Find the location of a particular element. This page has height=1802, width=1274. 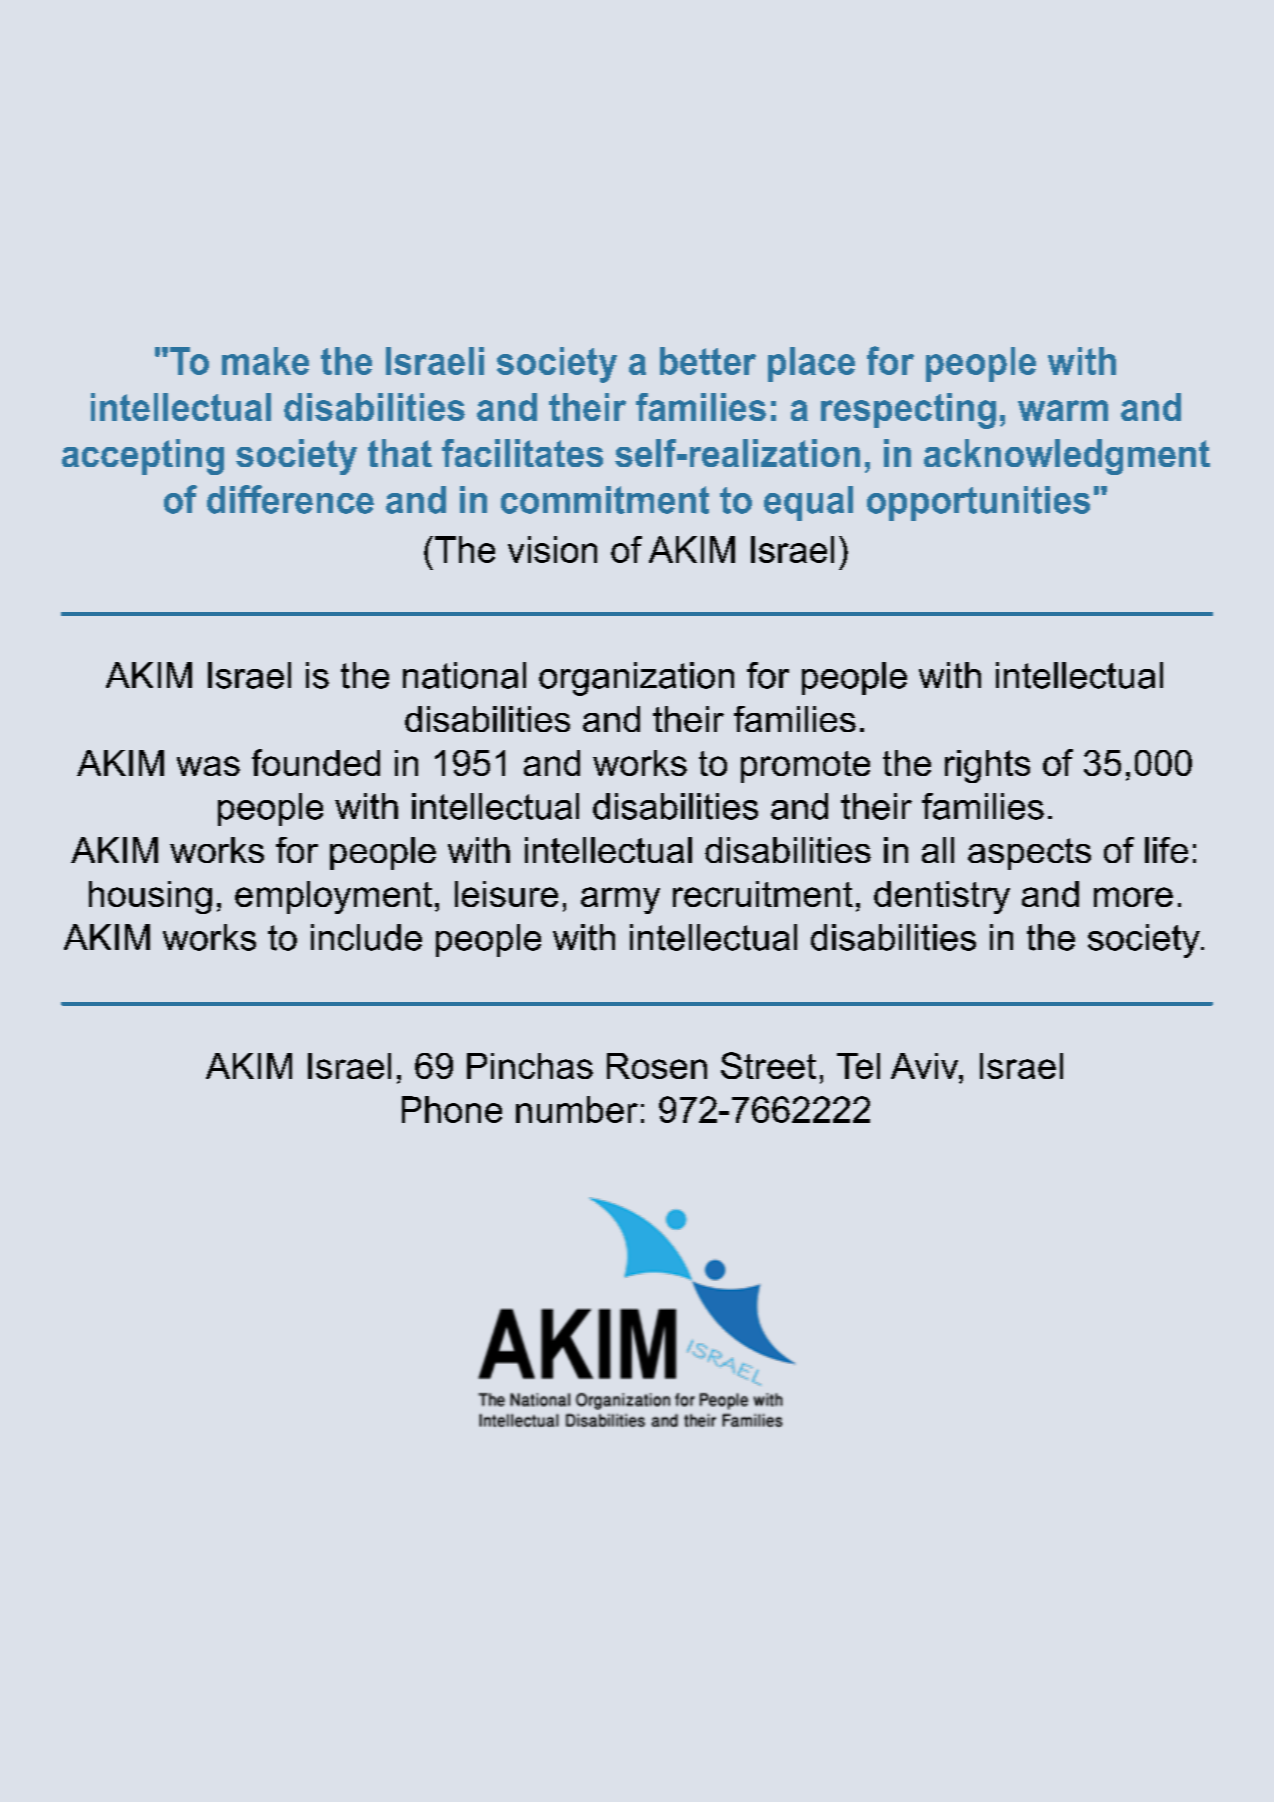

Phone is located at coordinates (452, 1109).
